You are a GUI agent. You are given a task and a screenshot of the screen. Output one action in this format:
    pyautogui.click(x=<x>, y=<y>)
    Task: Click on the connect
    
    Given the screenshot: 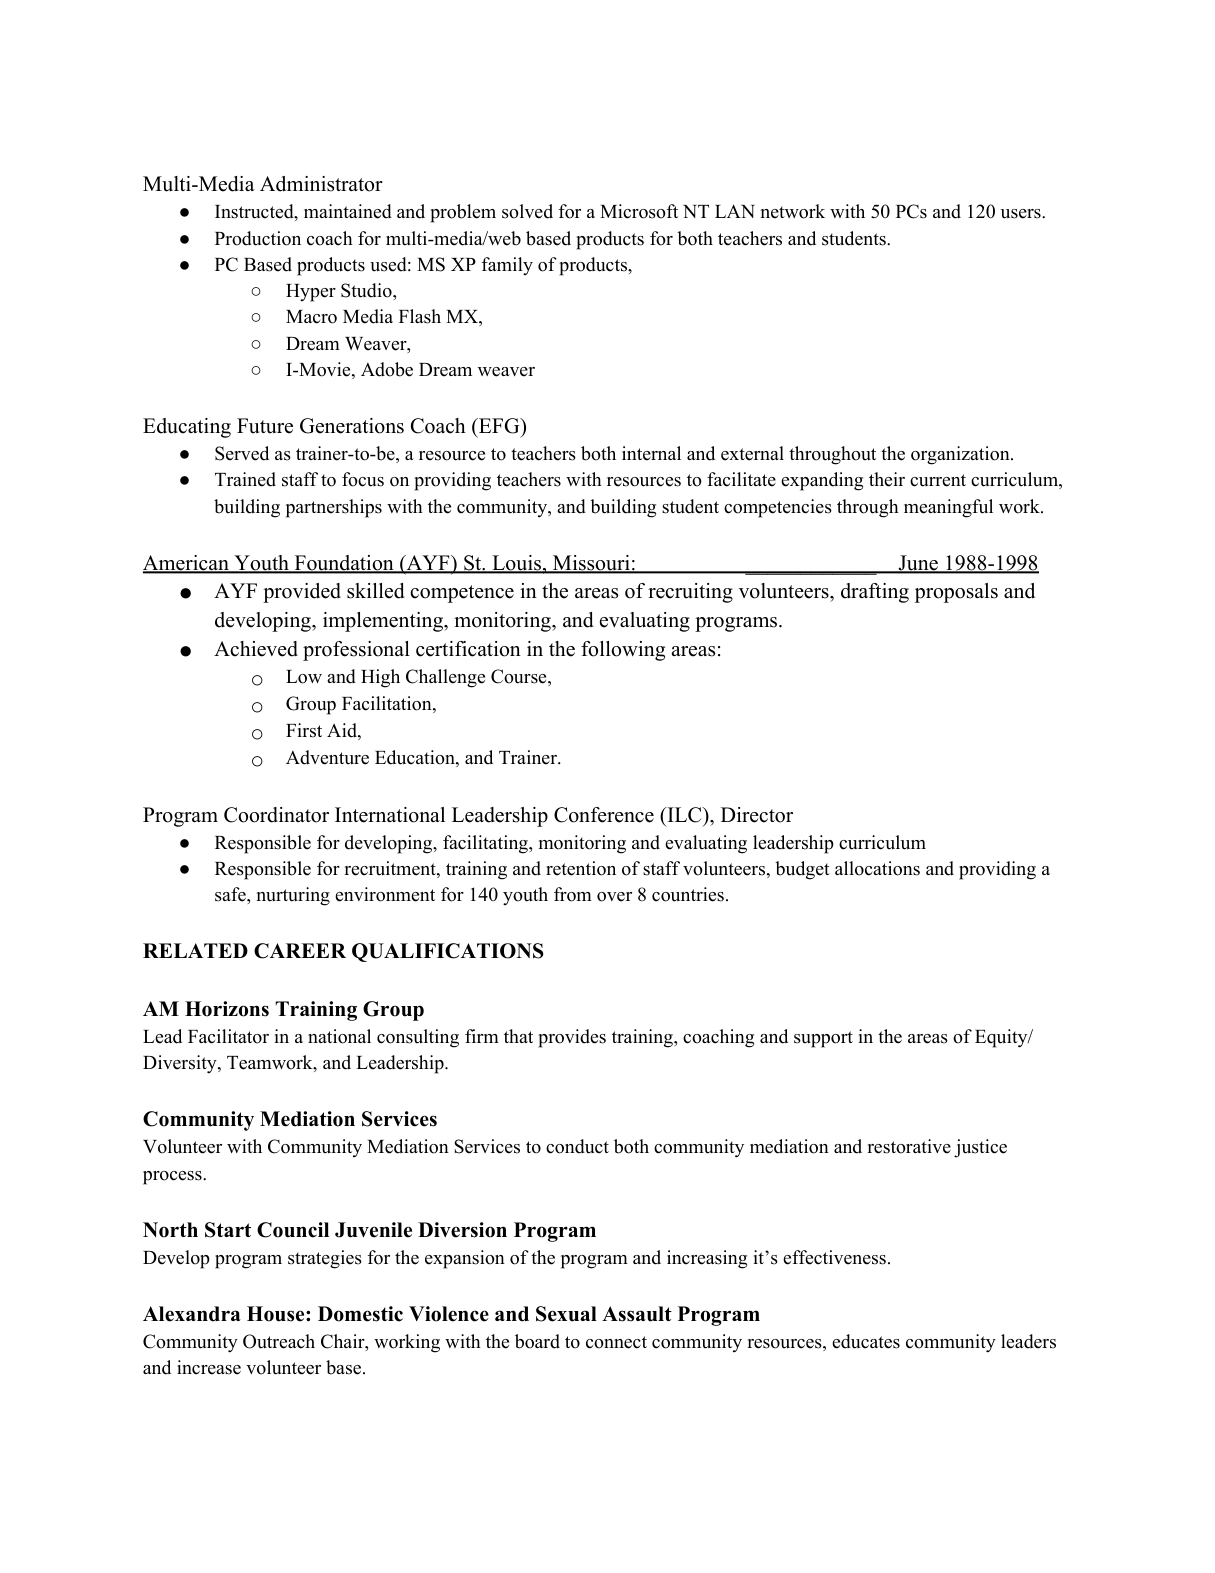 What is the action you would take?
    pyautogui.click(x=616, y=1342)
